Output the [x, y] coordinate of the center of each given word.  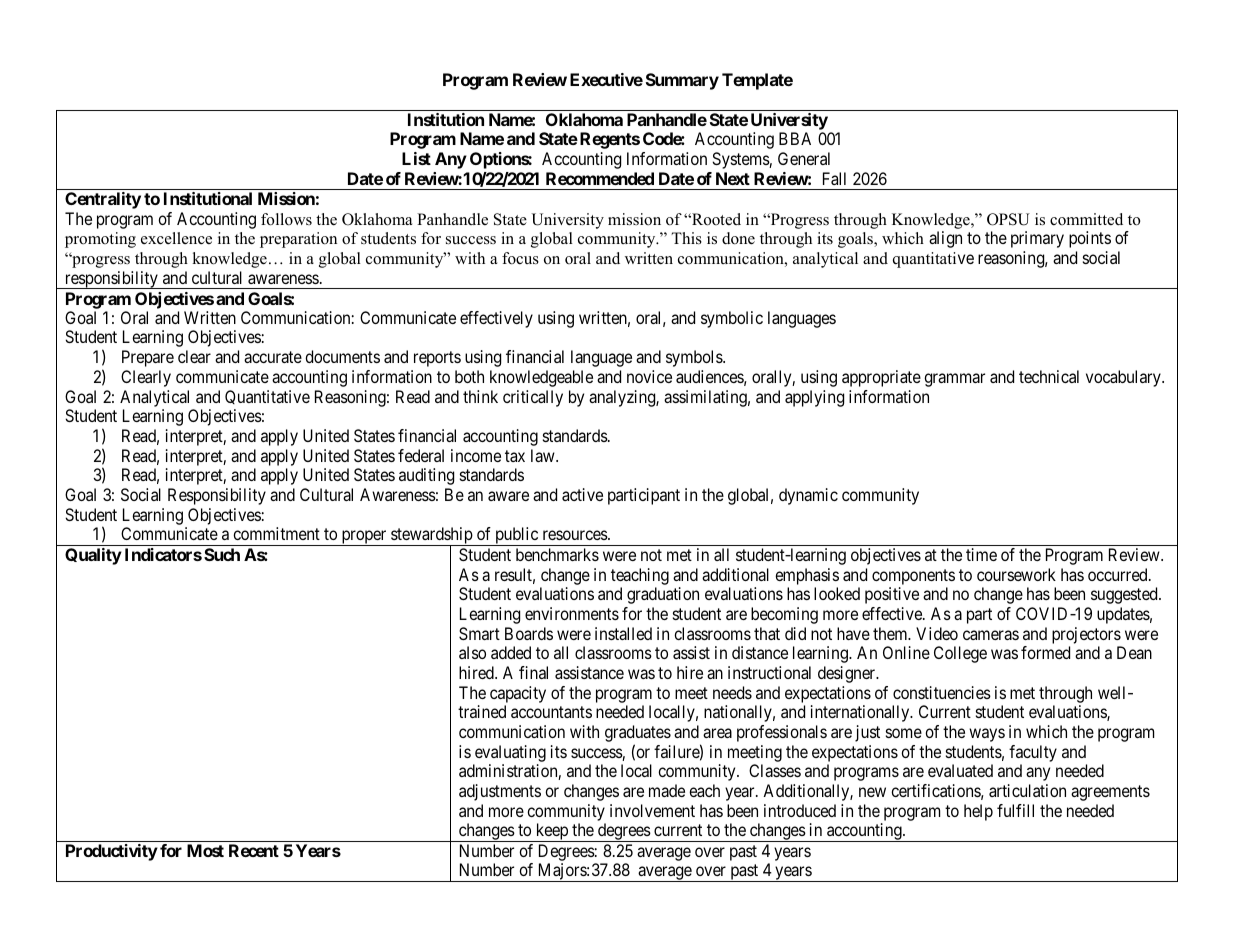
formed [1045, 652]
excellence [176, 238]
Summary [682, 81]
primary [1037, 239]
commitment [276, 533]
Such [222, 554]
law [544, 455]
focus [520, 258]
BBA [795, 138]
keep [551, 832]
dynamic [808, 496]
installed [623, 633]
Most [205, 850]
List [416, 158]
